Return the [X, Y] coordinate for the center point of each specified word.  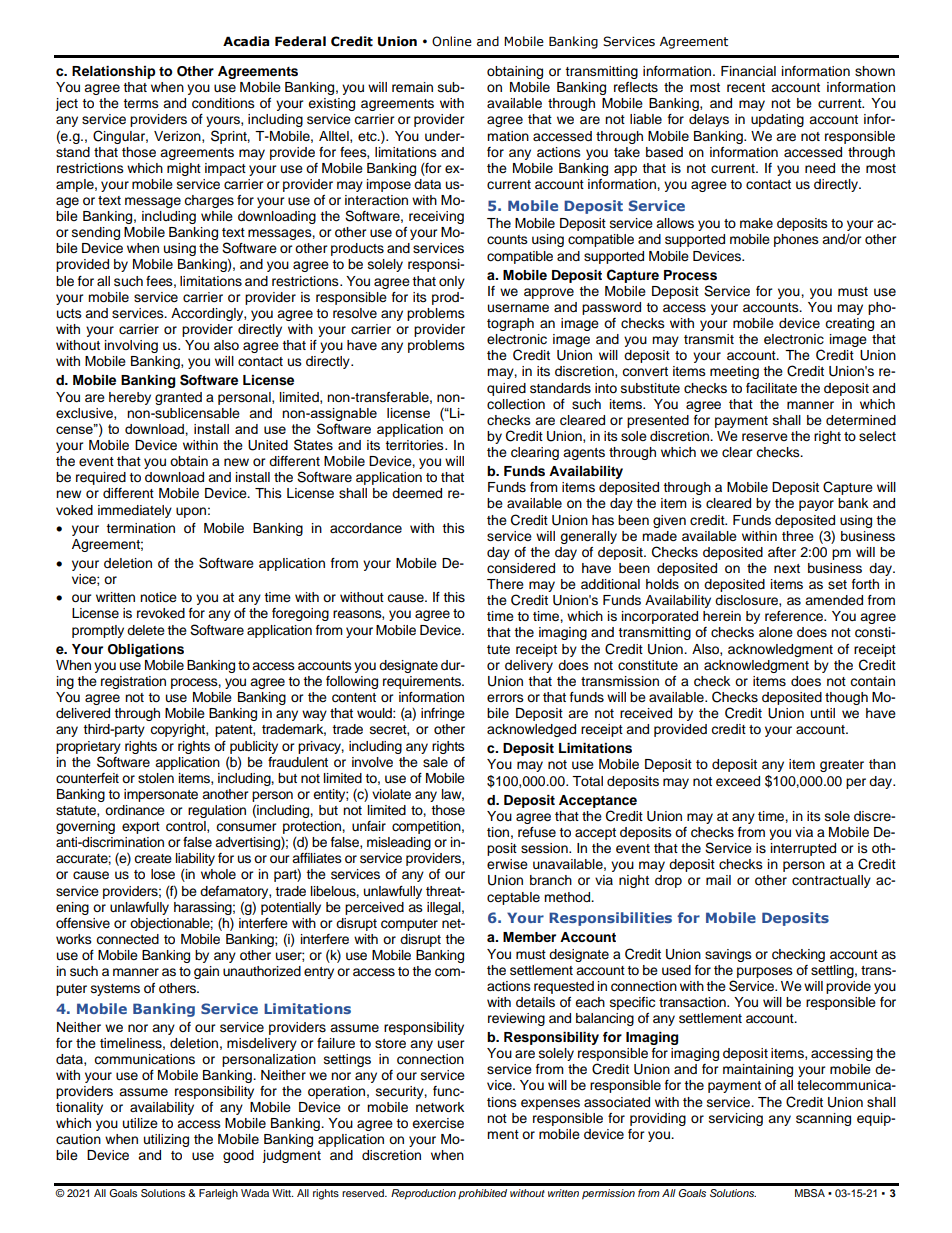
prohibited [482, 1194]
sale [435, 762]
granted [178, 398]
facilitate [771, 388]
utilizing [166, 1140]
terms [141, 103]
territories [415, 445]
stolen [156, 778]
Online [452, 41]
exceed [738, 781]
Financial [748, 71]
